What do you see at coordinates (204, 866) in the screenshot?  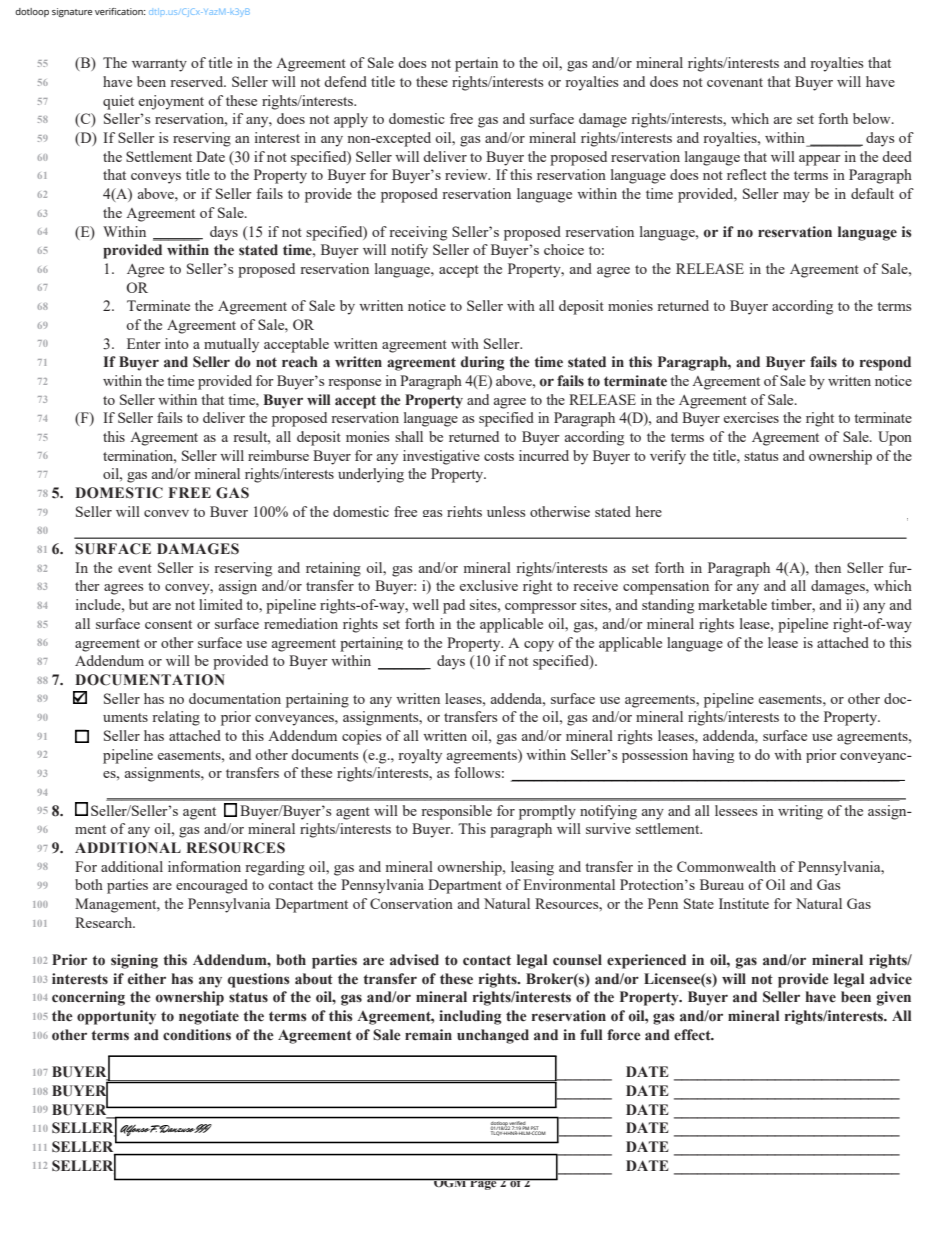 I see `information` at bounding box center [204, 866].
